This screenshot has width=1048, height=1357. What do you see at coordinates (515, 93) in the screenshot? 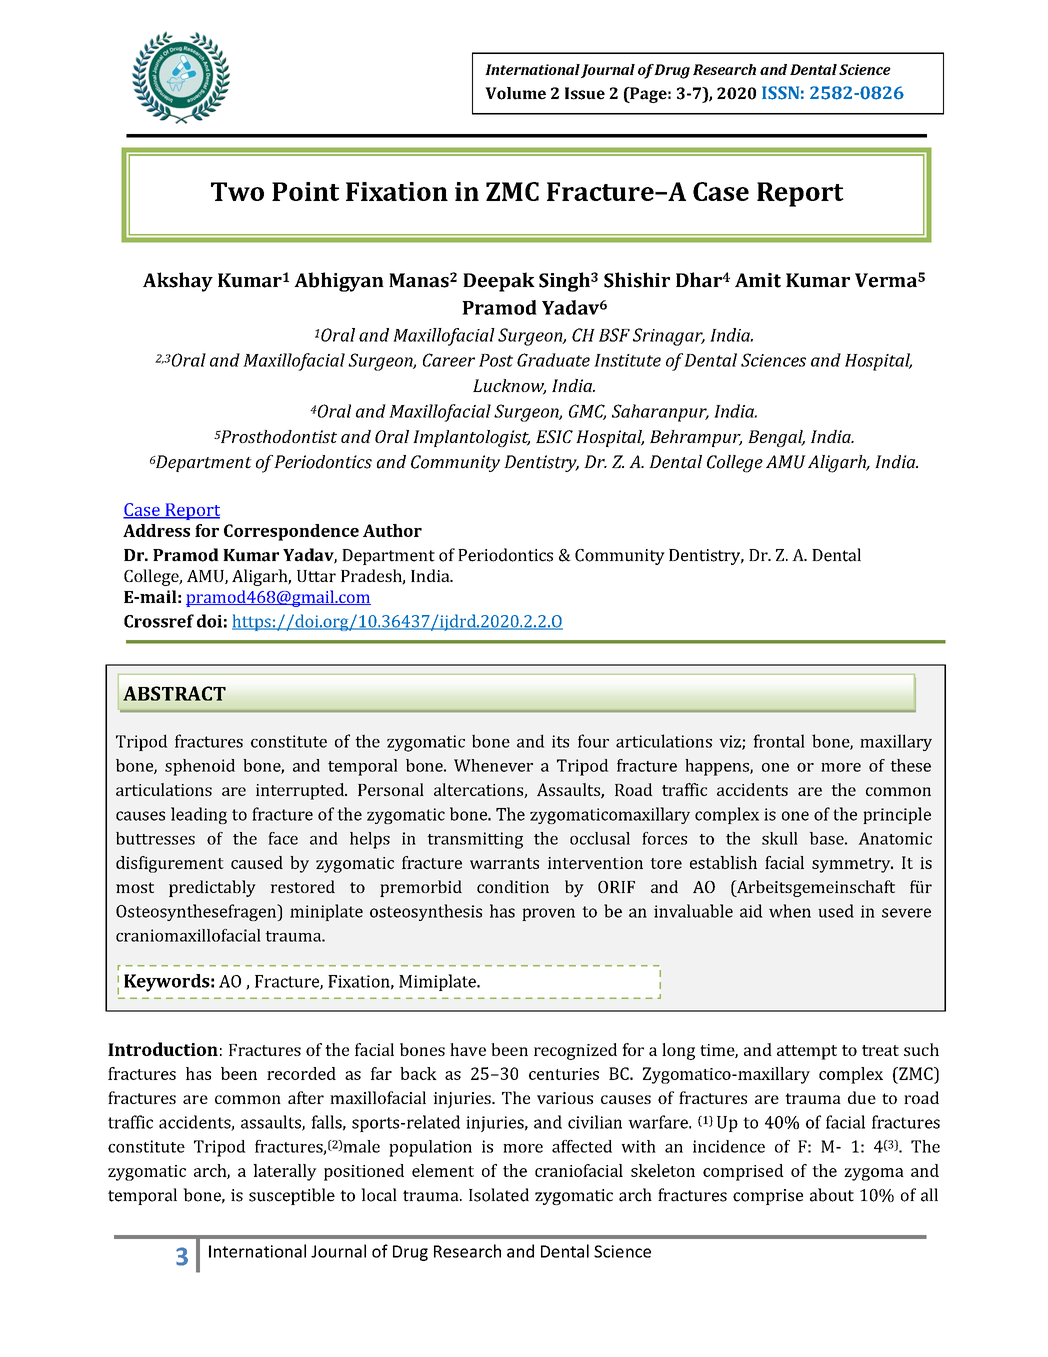
I see `Volume` at bounding box center [515, 93].
